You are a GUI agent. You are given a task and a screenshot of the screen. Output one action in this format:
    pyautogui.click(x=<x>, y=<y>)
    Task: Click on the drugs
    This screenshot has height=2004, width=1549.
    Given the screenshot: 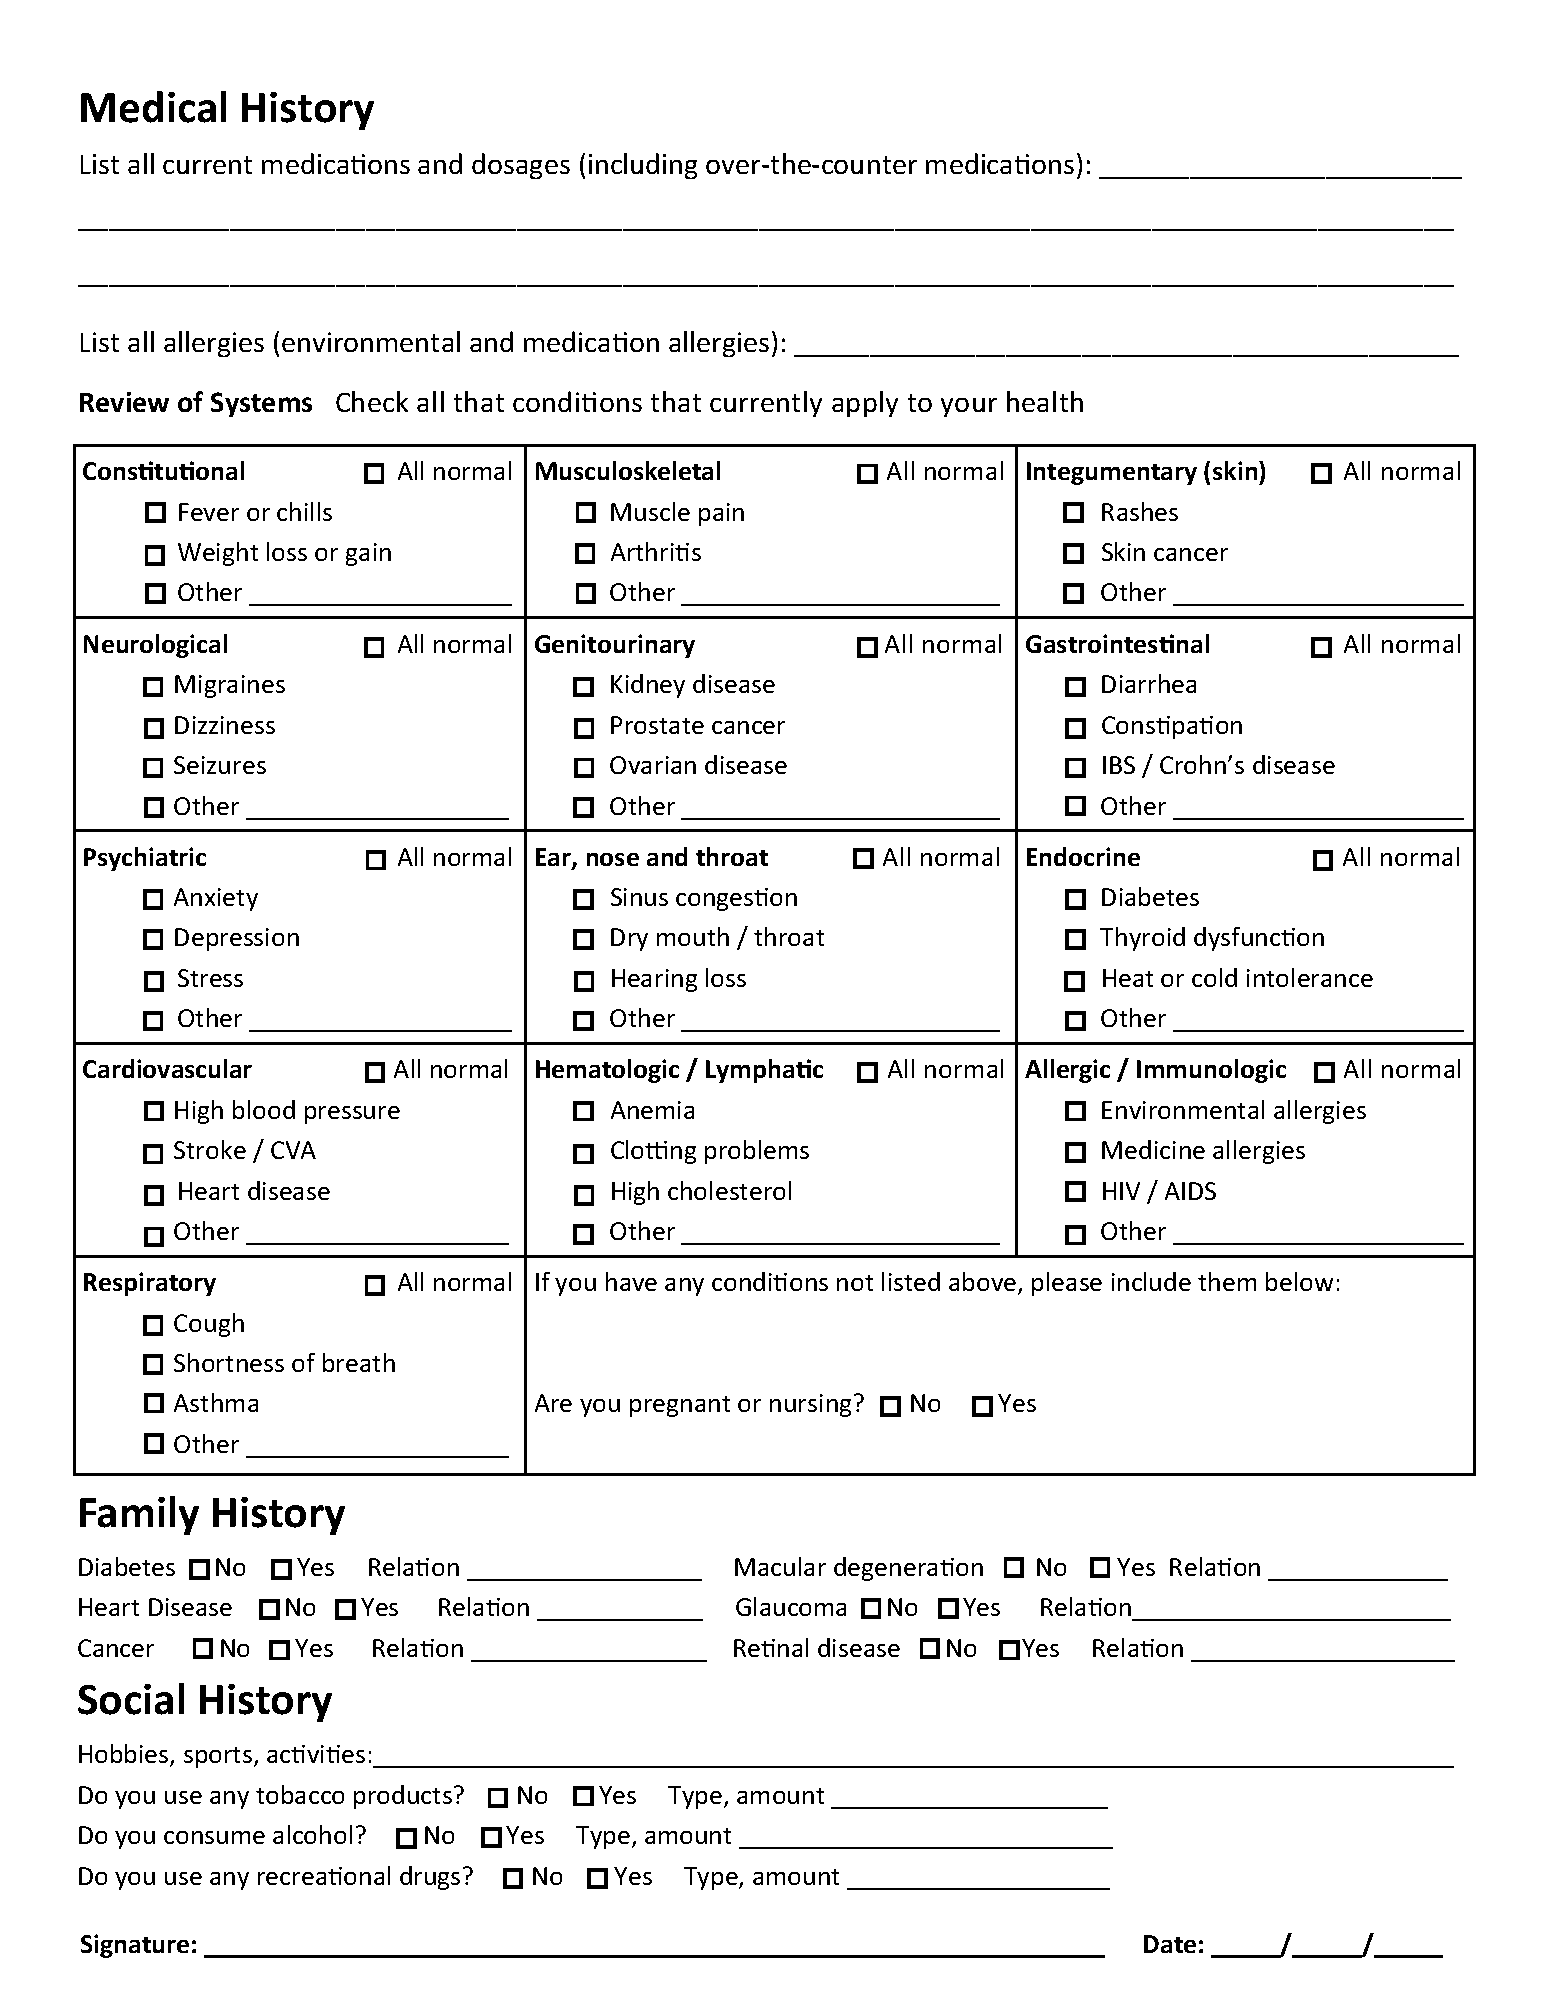 What is the action you would take?
    pyautogui.click(x=430, y=1878)
